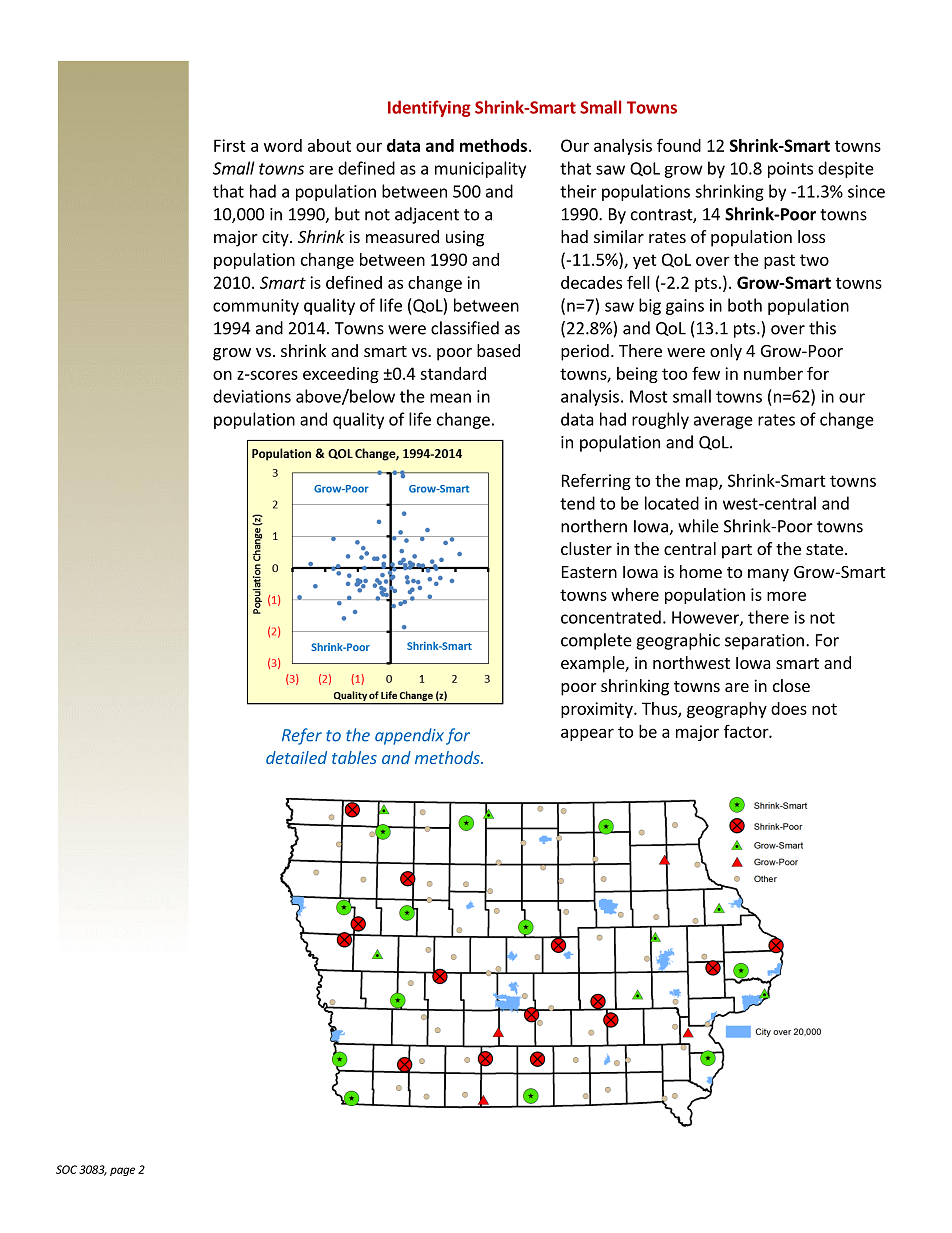  What do you see at coordinates (764, 642) in the page?
I see `separation` at bounding box center [764, 642].
